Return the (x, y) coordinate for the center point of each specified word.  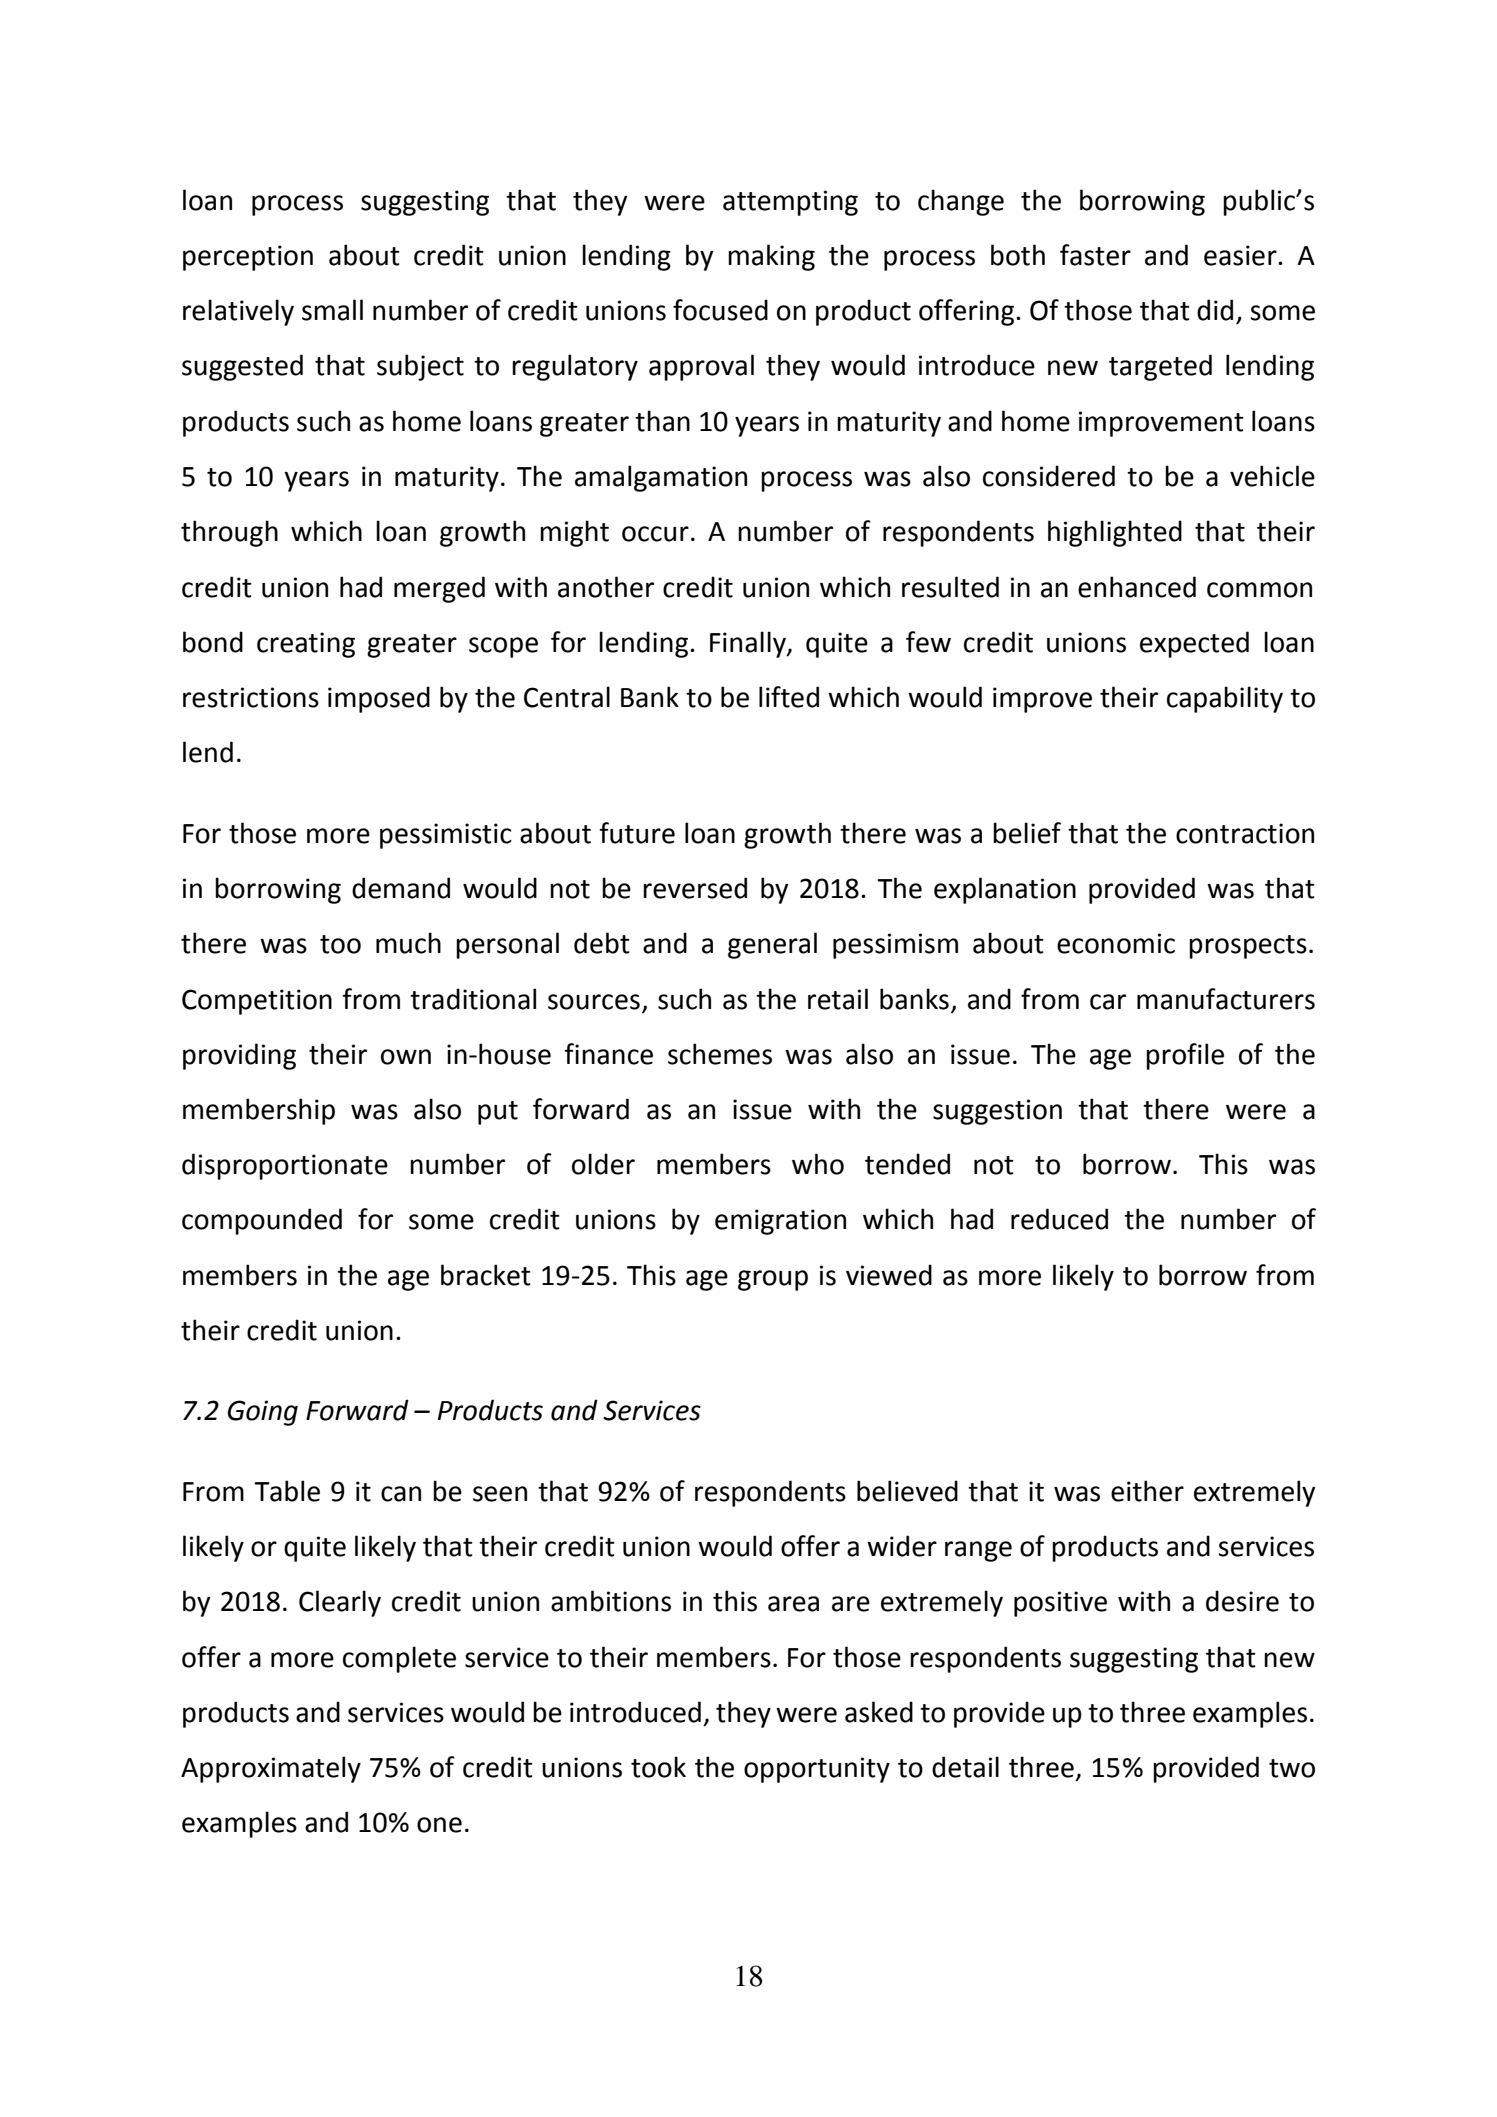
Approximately (271, 1769)
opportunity (817, 1770)
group (773, 1280)
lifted (789, 697)
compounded (262, 1221)
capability (1225, 699)
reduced (1059, 1219)
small (332, 310)
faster (1095, 255)
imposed (379, 699)
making (771, 257)
